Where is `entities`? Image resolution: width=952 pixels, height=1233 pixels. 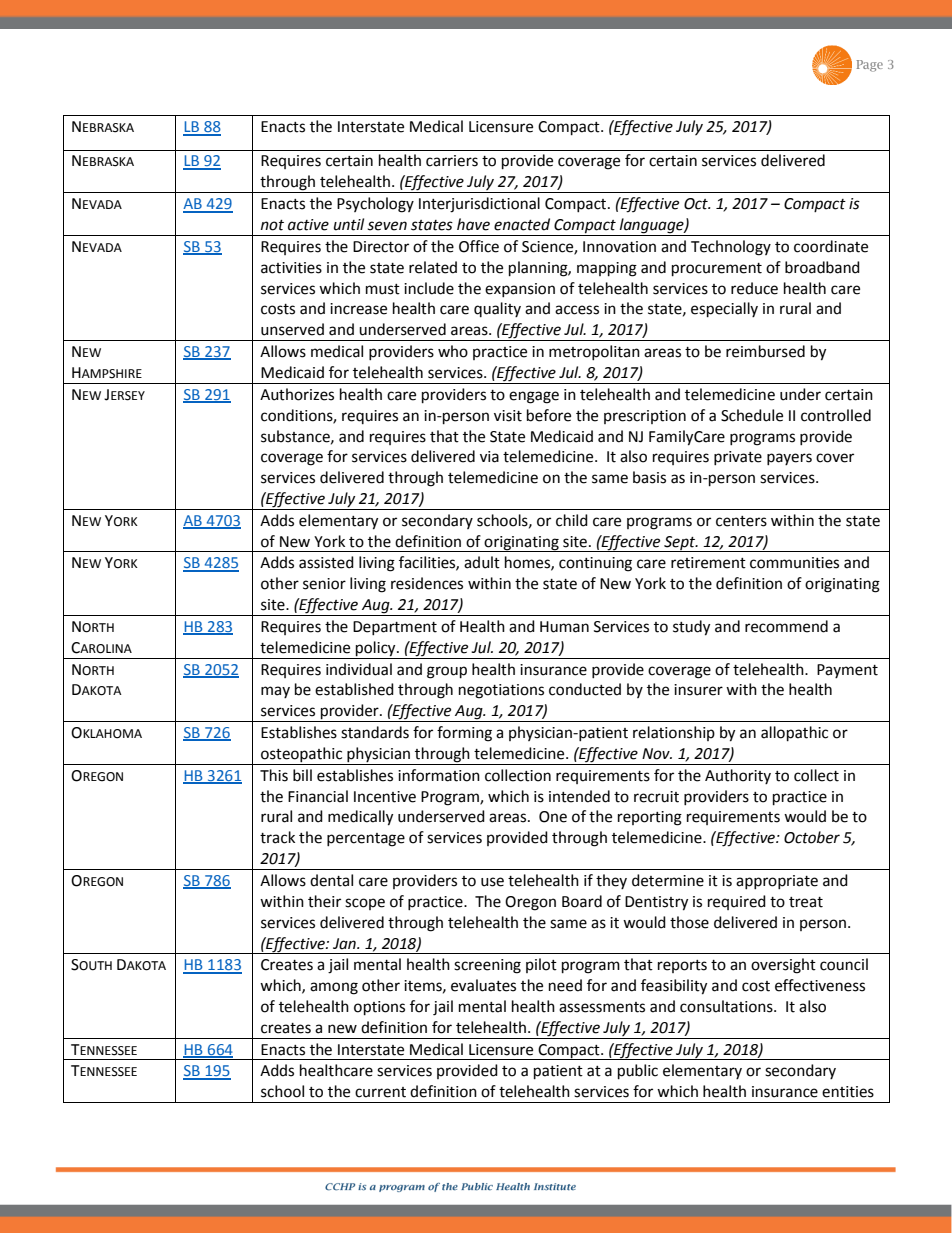 entities is located at coordinates (848, 1092).
